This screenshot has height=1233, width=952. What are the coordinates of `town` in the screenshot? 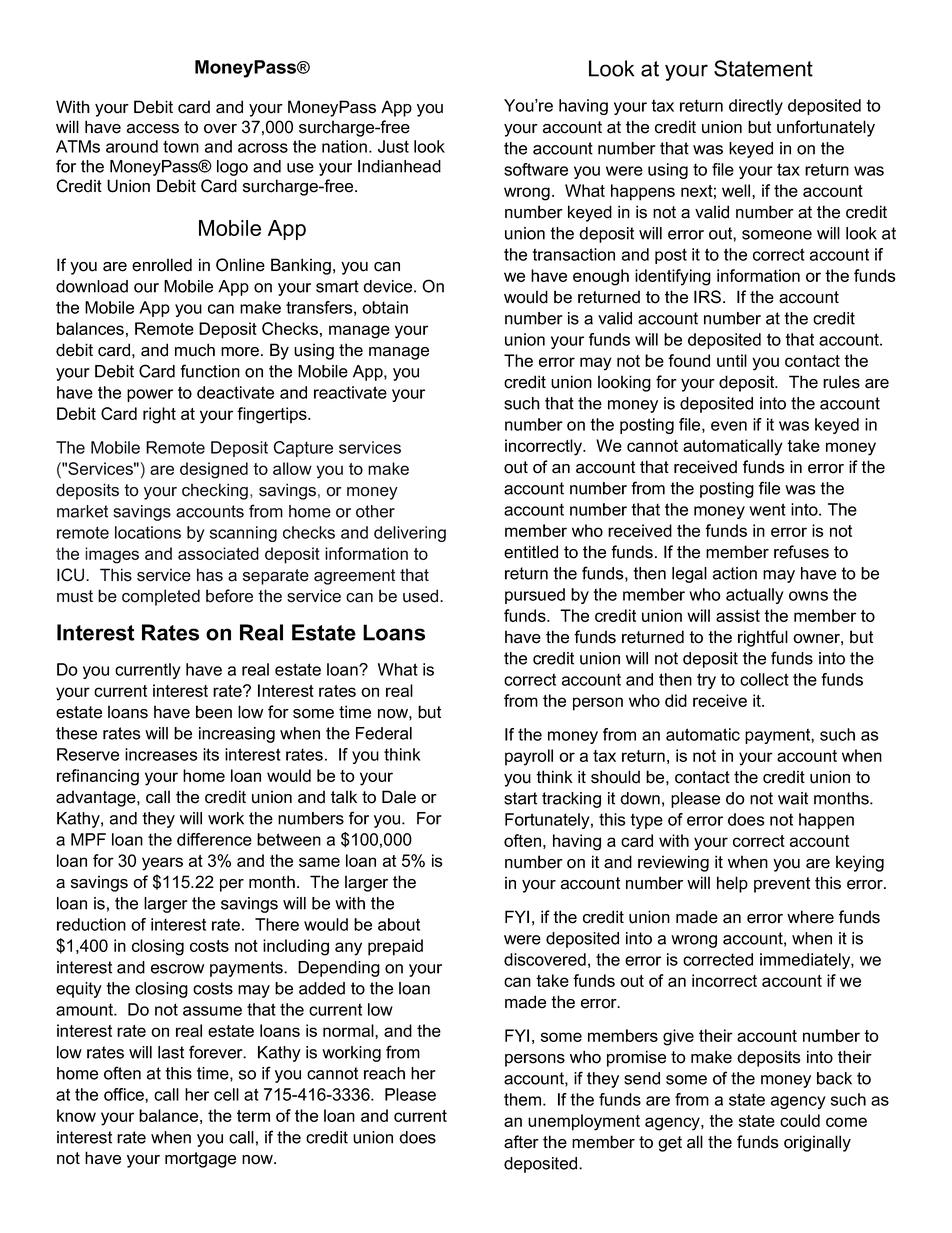 It's located at (181, 146).
